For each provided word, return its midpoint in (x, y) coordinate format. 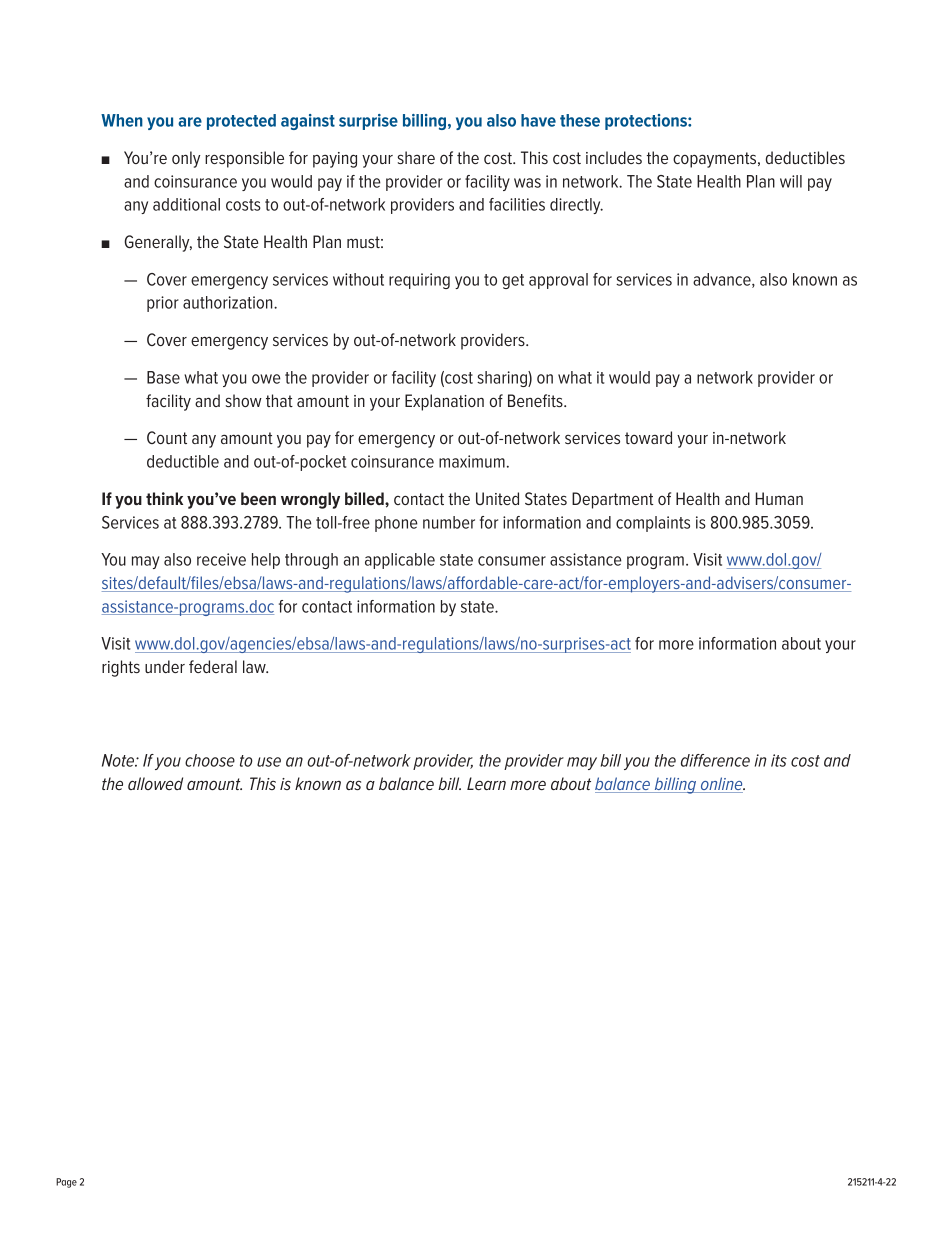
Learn (486, 783)
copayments (716, 160)
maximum (472, 461)
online (721, 785)
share (416, 157)
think (164, 498)
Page (66, 1183)
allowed (155, 783)
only (186, 159)
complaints (653, 524)
